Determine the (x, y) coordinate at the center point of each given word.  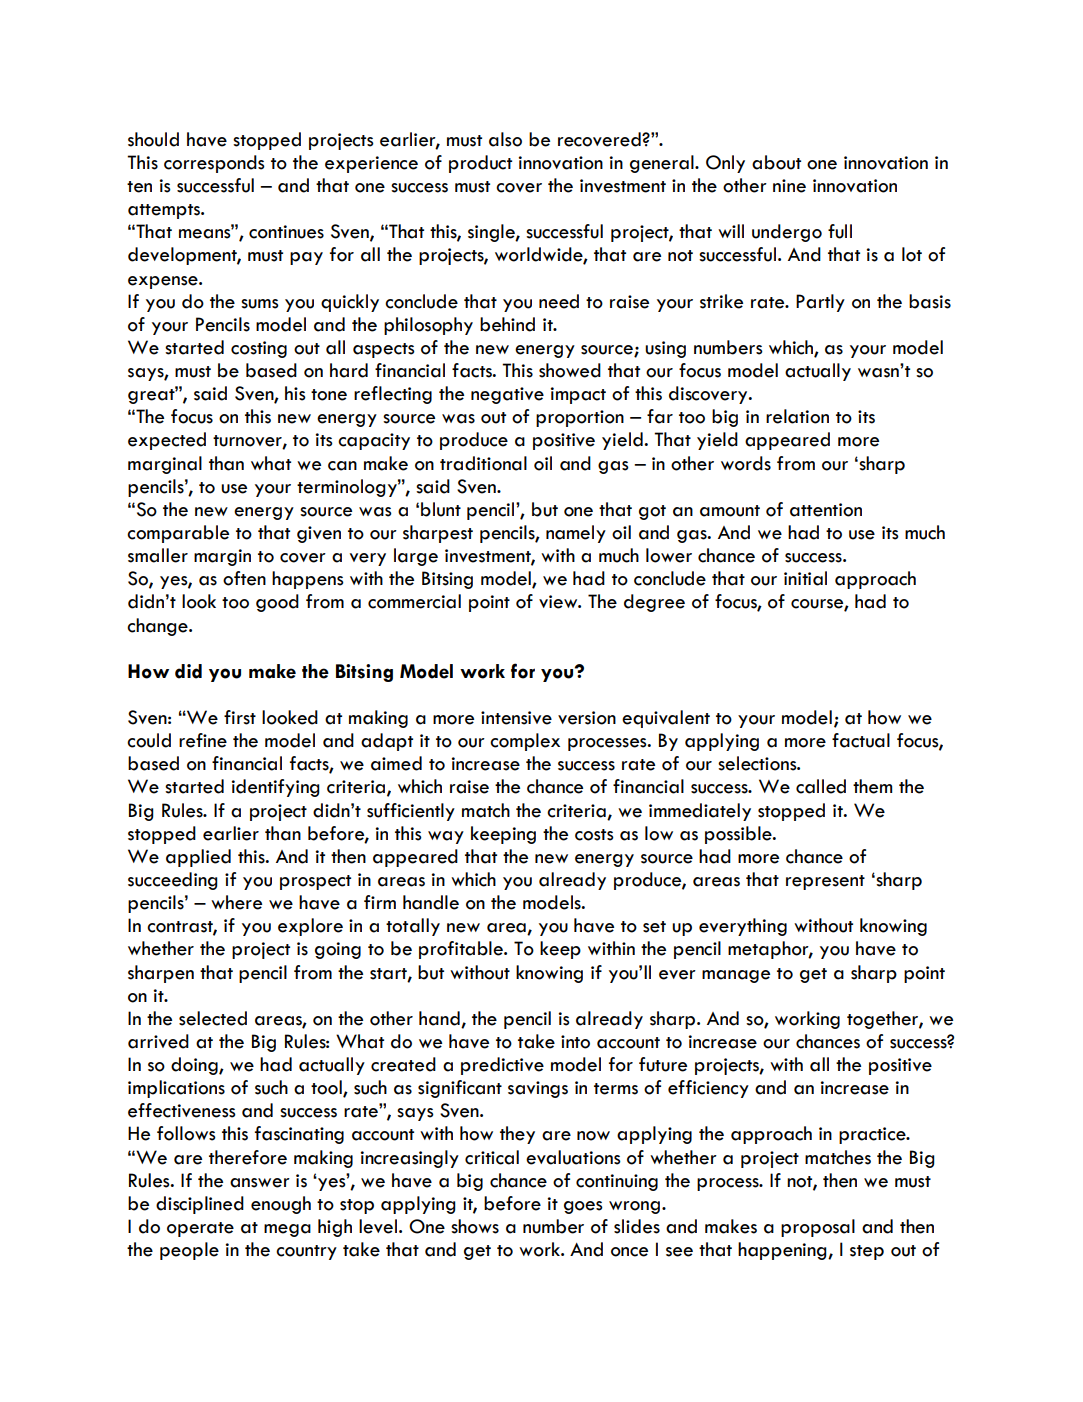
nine (789, 186)
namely (576, 534)
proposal (818, 1228)
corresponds (214, 164)
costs (594, 835)
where (236, 902)
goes (583, 1207)
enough (281, 1205)
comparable (178, 534)
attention (826, 510)
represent (825, 882)
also (505, 139)
